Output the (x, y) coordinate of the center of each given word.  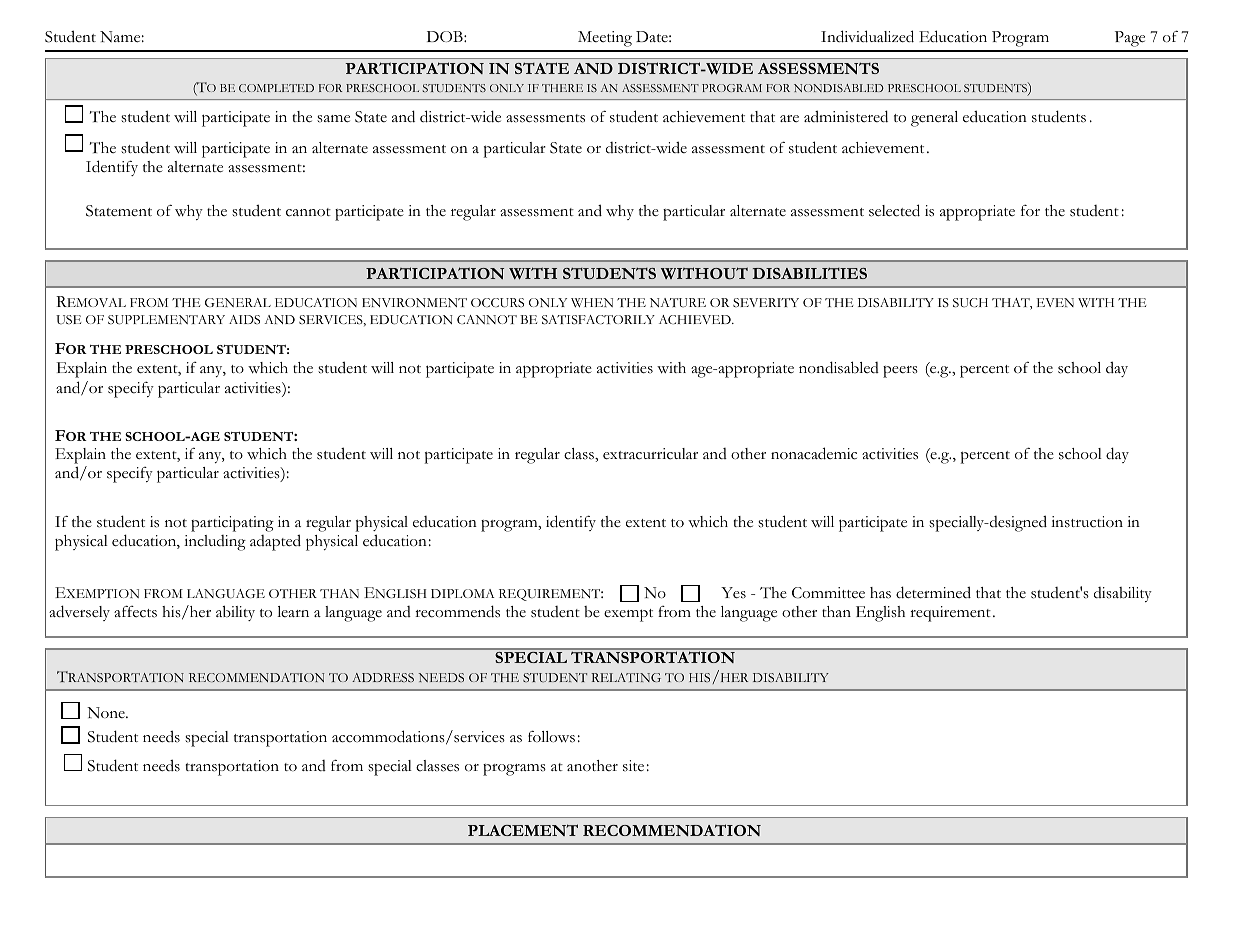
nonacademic (814, 453)
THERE (562, 88)
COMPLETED (276, 88)
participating (232, 524)
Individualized (867, 36)
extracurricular (650, 454)
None (107, 713)
